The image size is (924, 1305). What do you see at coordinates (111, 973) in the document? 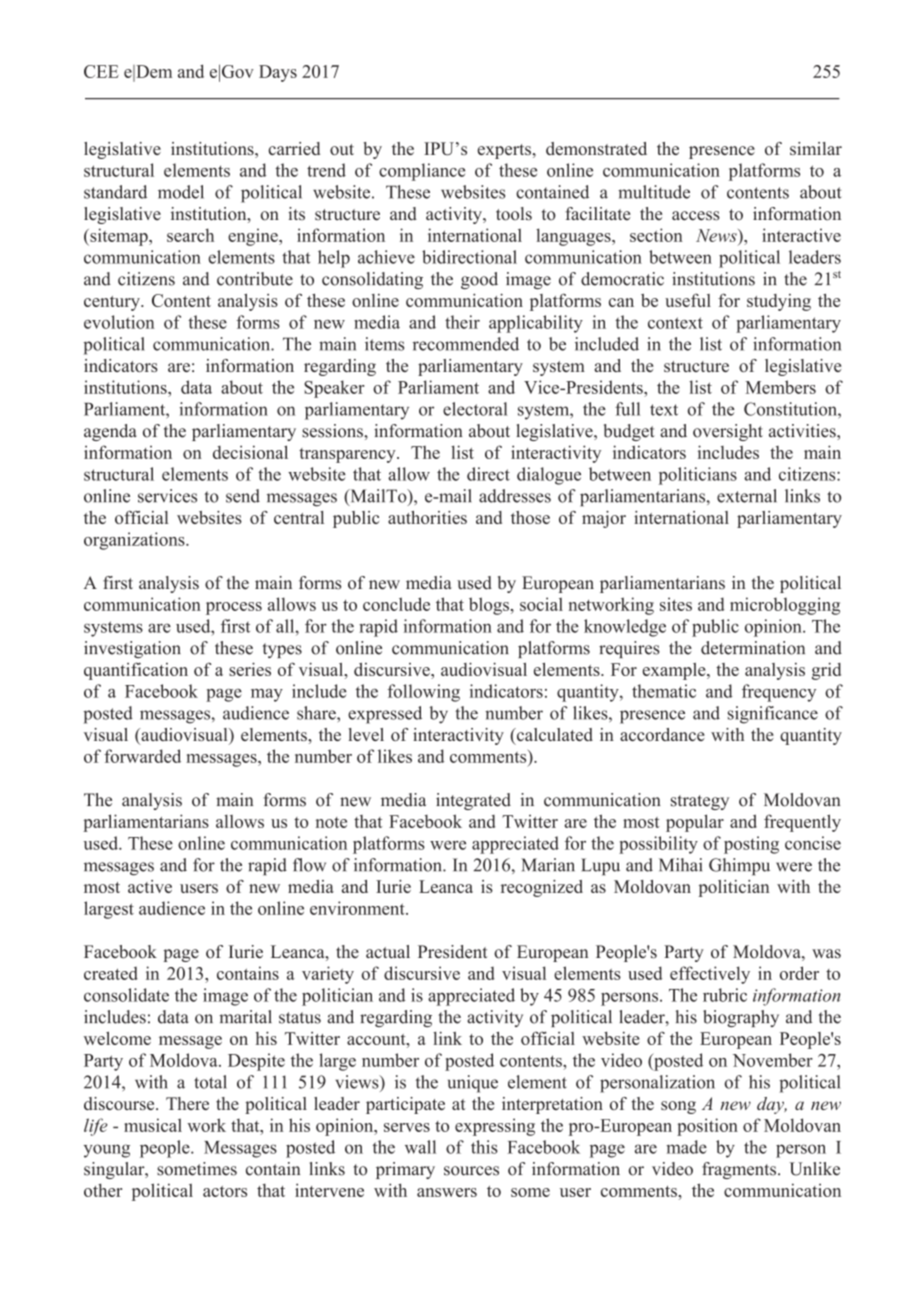
I see `created` at bounding box center [111, 973].
